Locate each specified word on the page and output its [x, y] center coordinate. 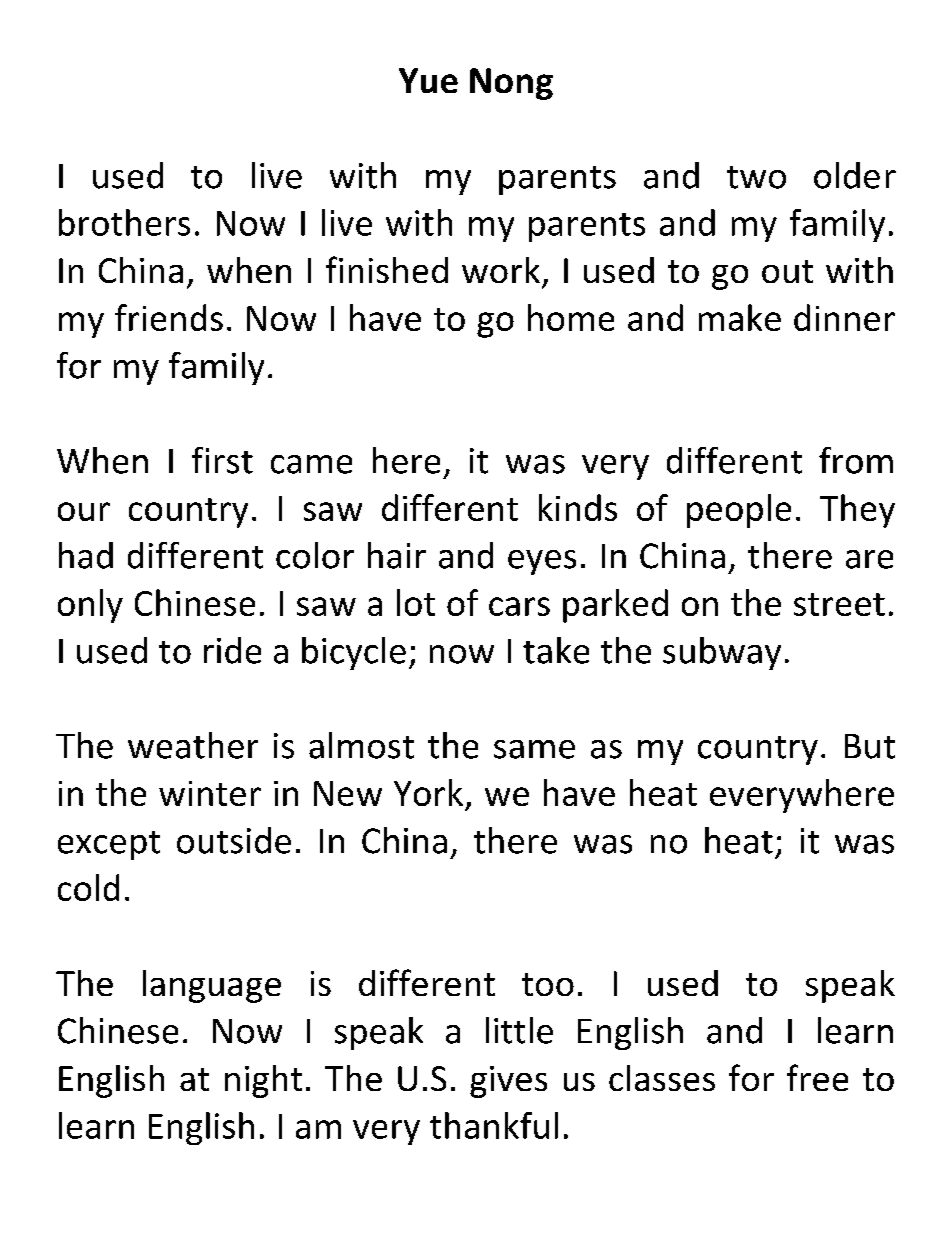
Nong [511, 84]
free [817, 1077]
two [756, 177]
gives [508, 1082]
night [263, 1081]
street [839, 604]
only [90, 606]
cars [519, 606]
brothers [124, 222]
